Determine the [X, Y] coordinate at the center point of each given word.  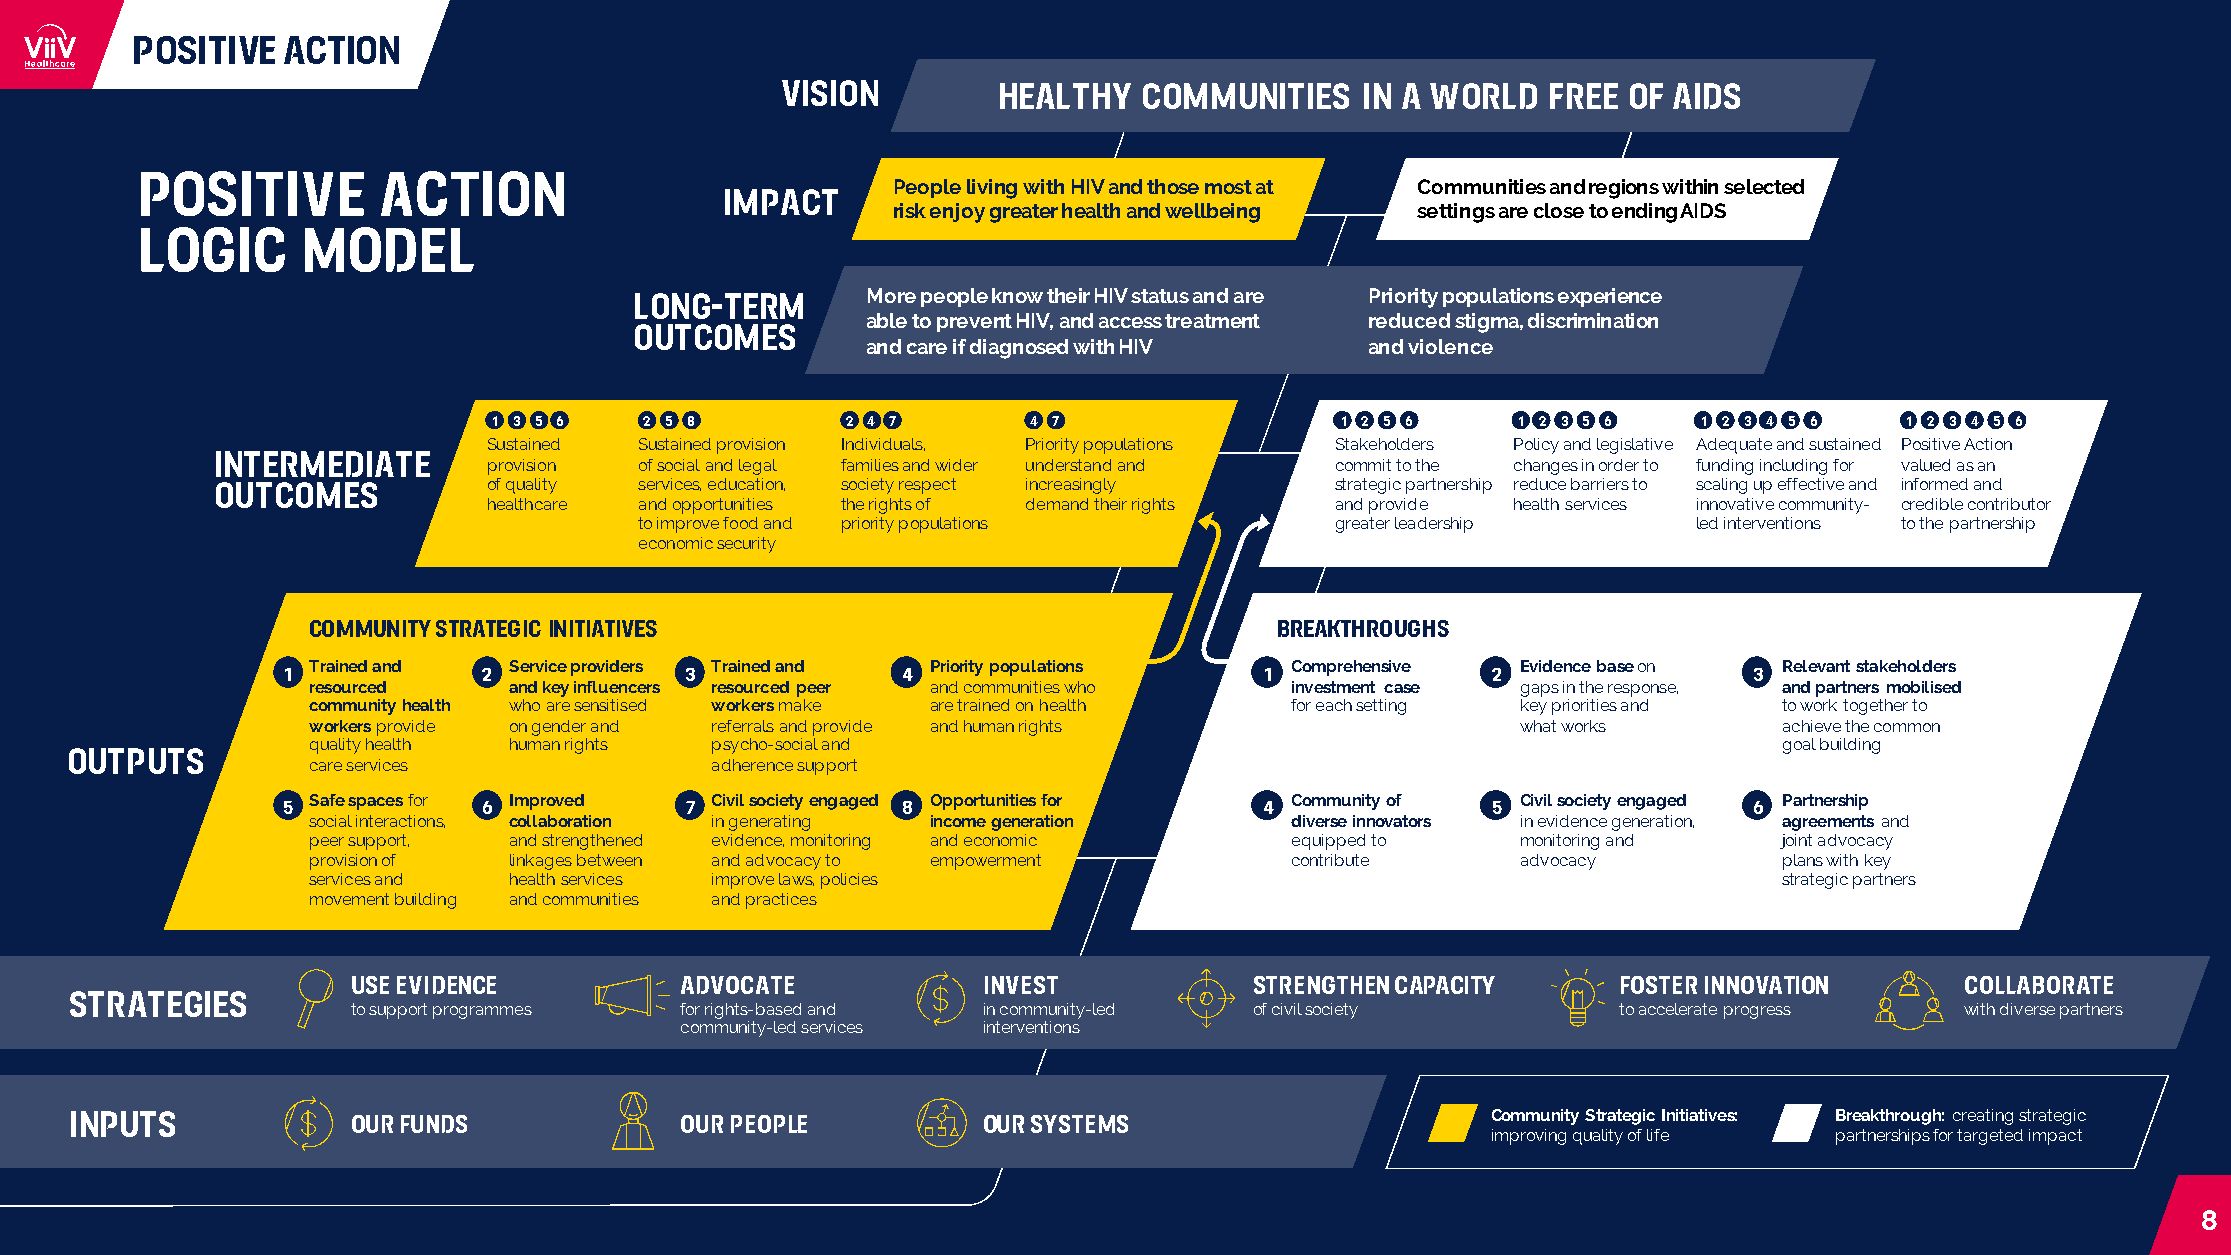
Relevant [1816, 666]
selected [1764, 186]
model [389, 249]
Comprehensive [1351, 668]
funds [434, 1124]
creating [1983, 1117]
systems [1079, 1124]
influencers [617, 687]
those [1173, 186]
